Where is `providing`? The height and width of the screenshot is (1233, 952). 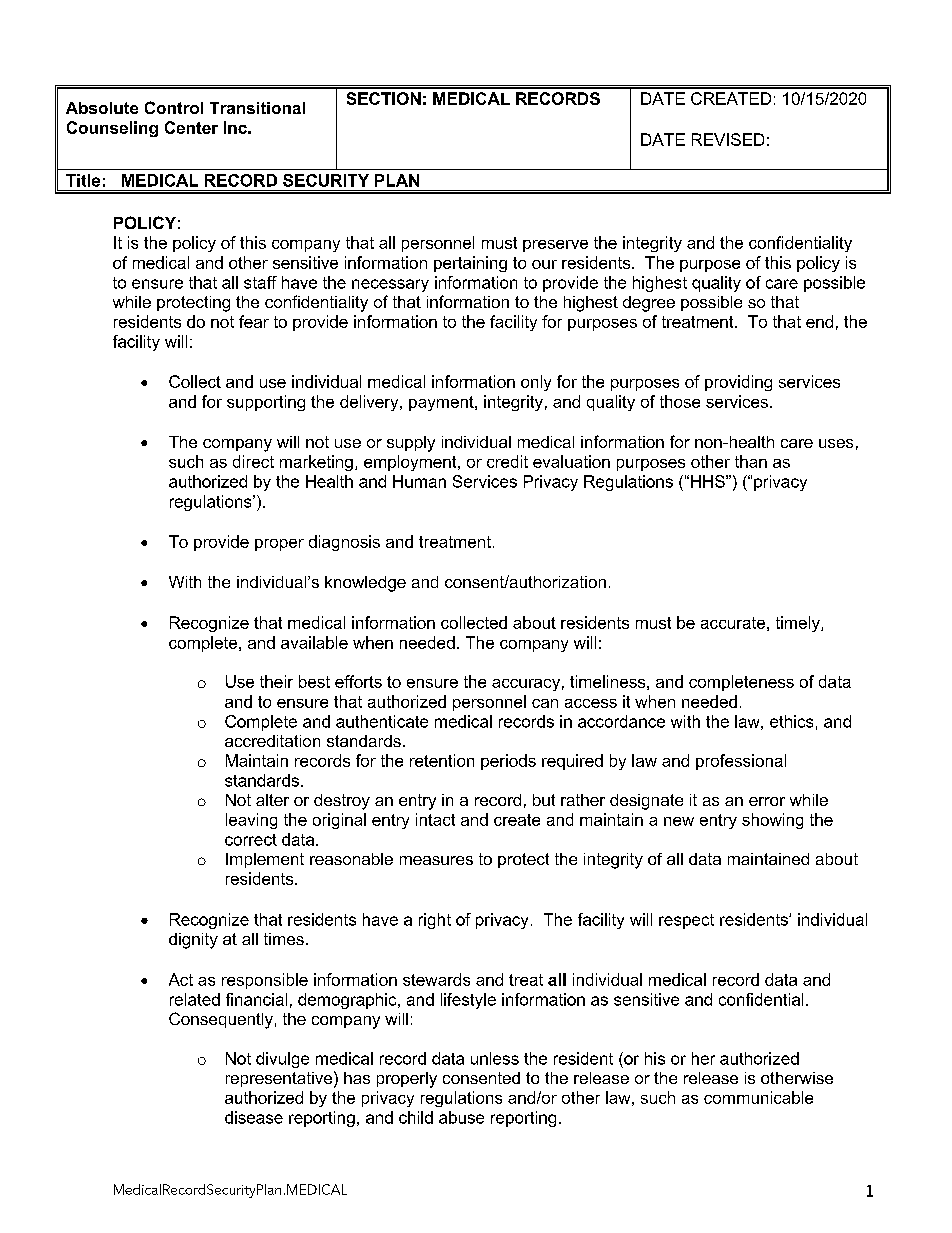
providing is located at coordinates (738, 383).
